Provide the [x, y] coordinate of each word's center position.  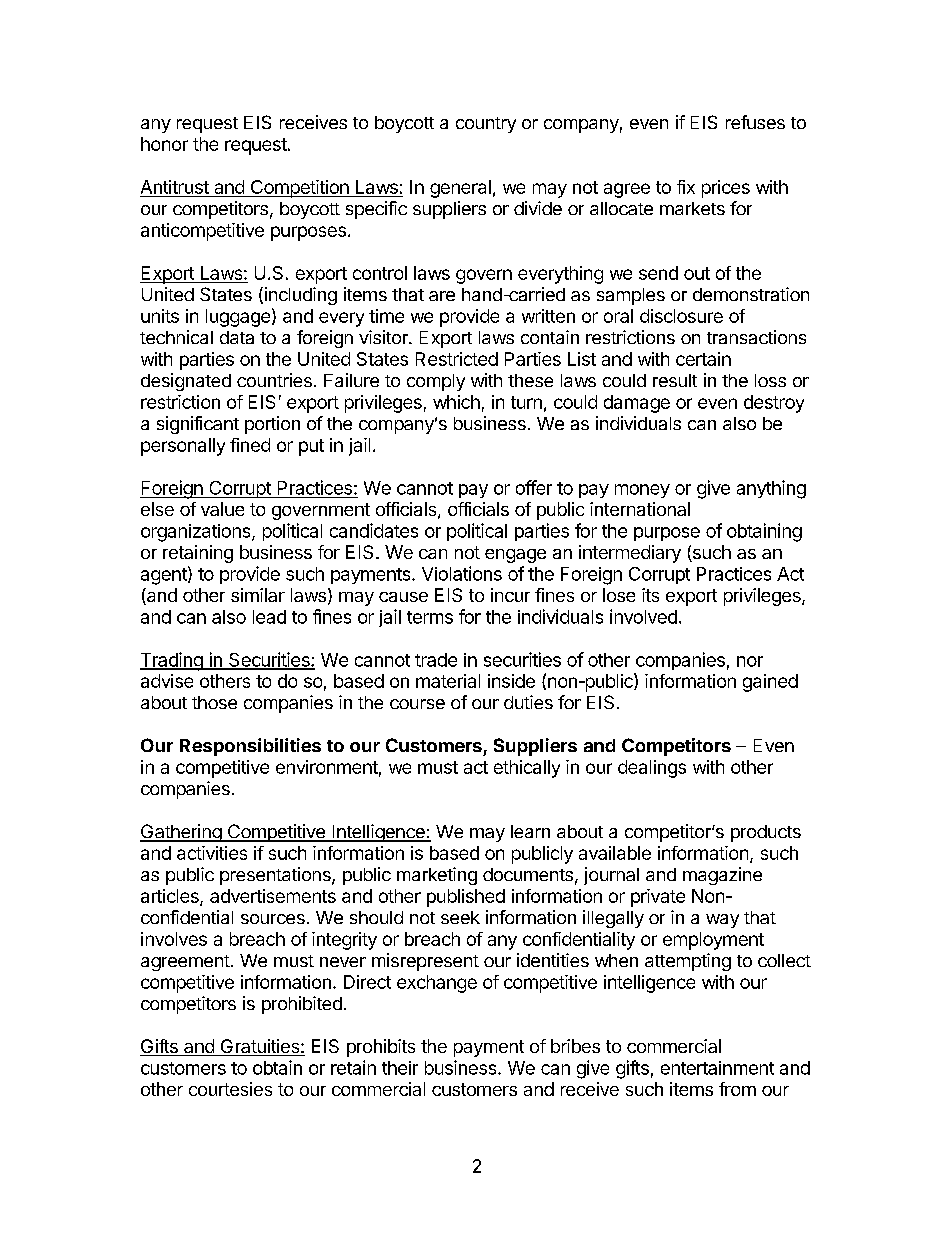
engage [515, 556]
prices [726, 189]
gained [770, 683]
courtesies [230, 1089]
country [486, 125]
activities [212, 853]
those [214, 702]
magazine [722, 876]
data [237, 337]
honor [164, 144]
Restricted [457, 359]
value [222, 509]
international [640, 509]
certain [703, 359]
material [448, 681]
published [466, 898]
